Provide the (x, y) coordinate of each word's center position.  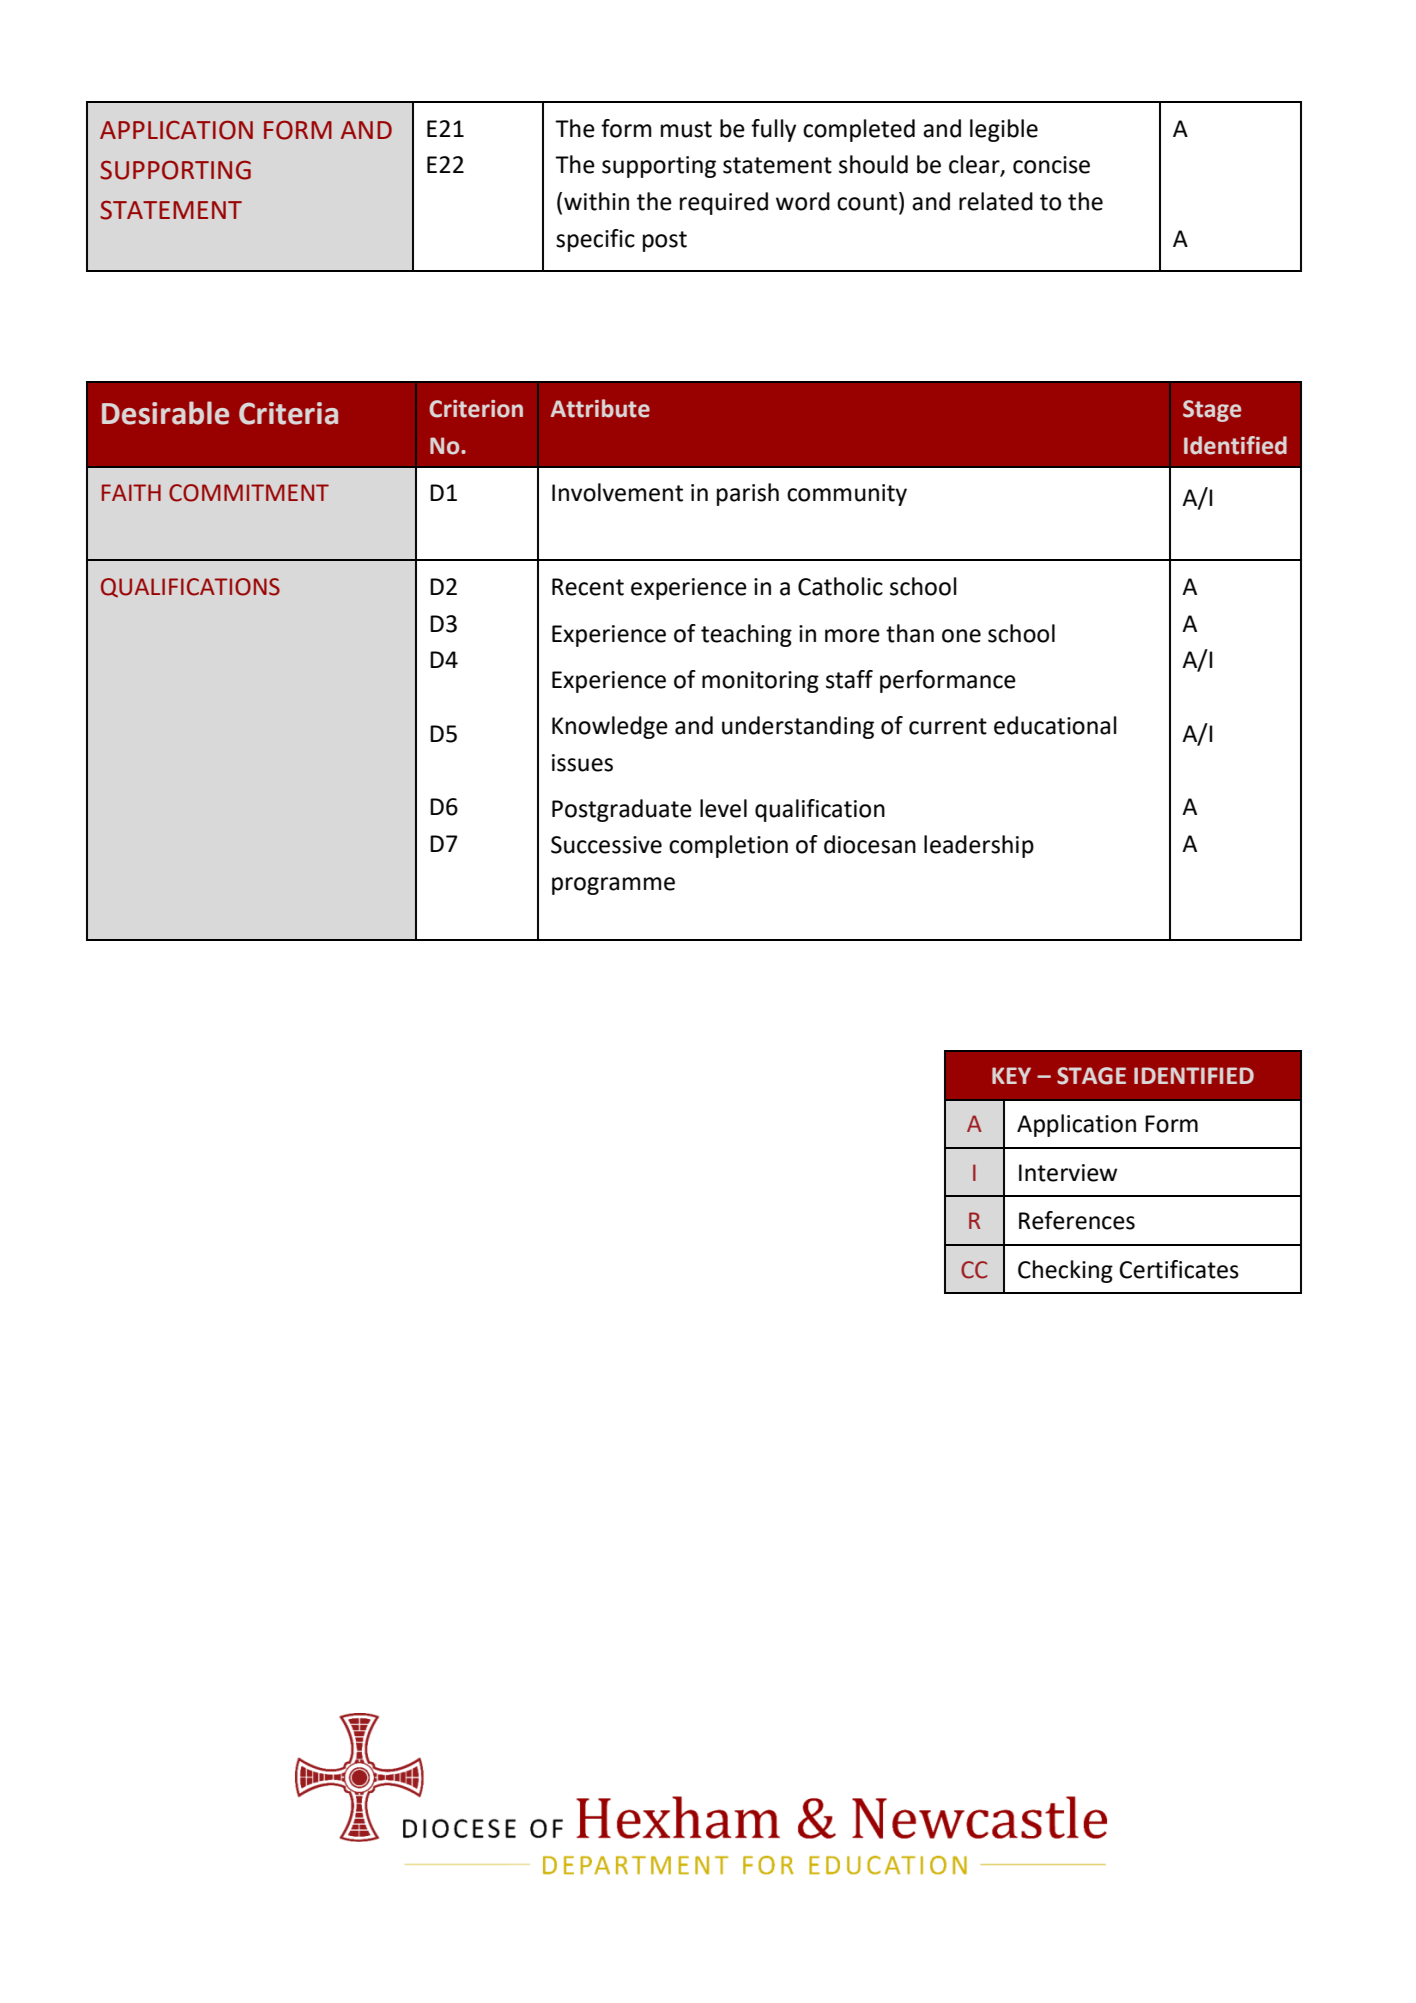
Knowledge (610, 727)
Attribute (600, 408)
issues (582, 763)
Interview (1068, 1173)
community (847, 495)
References (1077, 1220)
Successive (606, 845)
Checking (1065, 1271)
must (686, 129)
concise (1051, 165)
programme (613, 886)
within (596, 201)
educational (1055, 725)
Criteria (288, 413)
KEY (1011, 1075)
